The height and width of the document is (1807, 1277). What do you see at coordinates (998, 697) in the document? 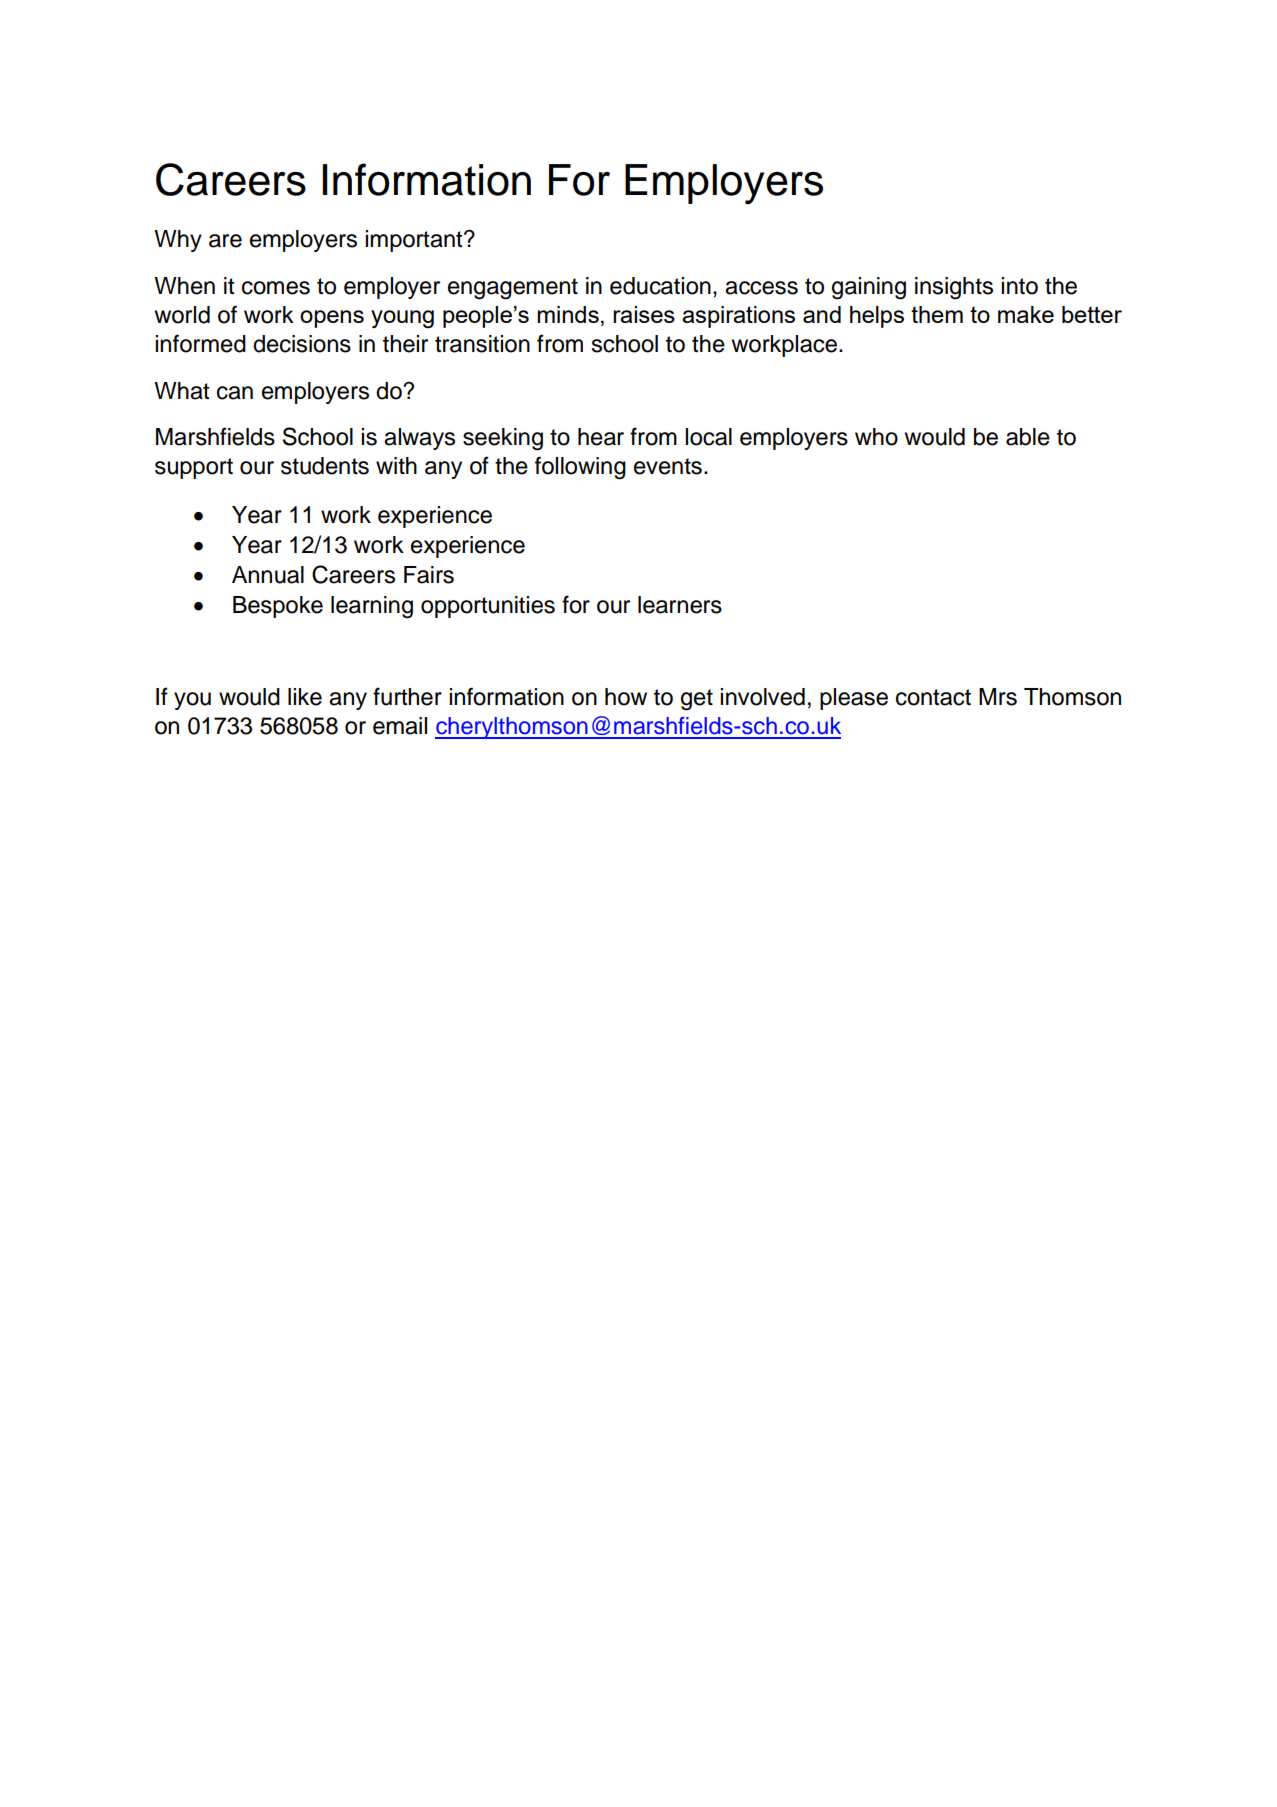
I see `Mrs` at bounding box center [998, 697].
